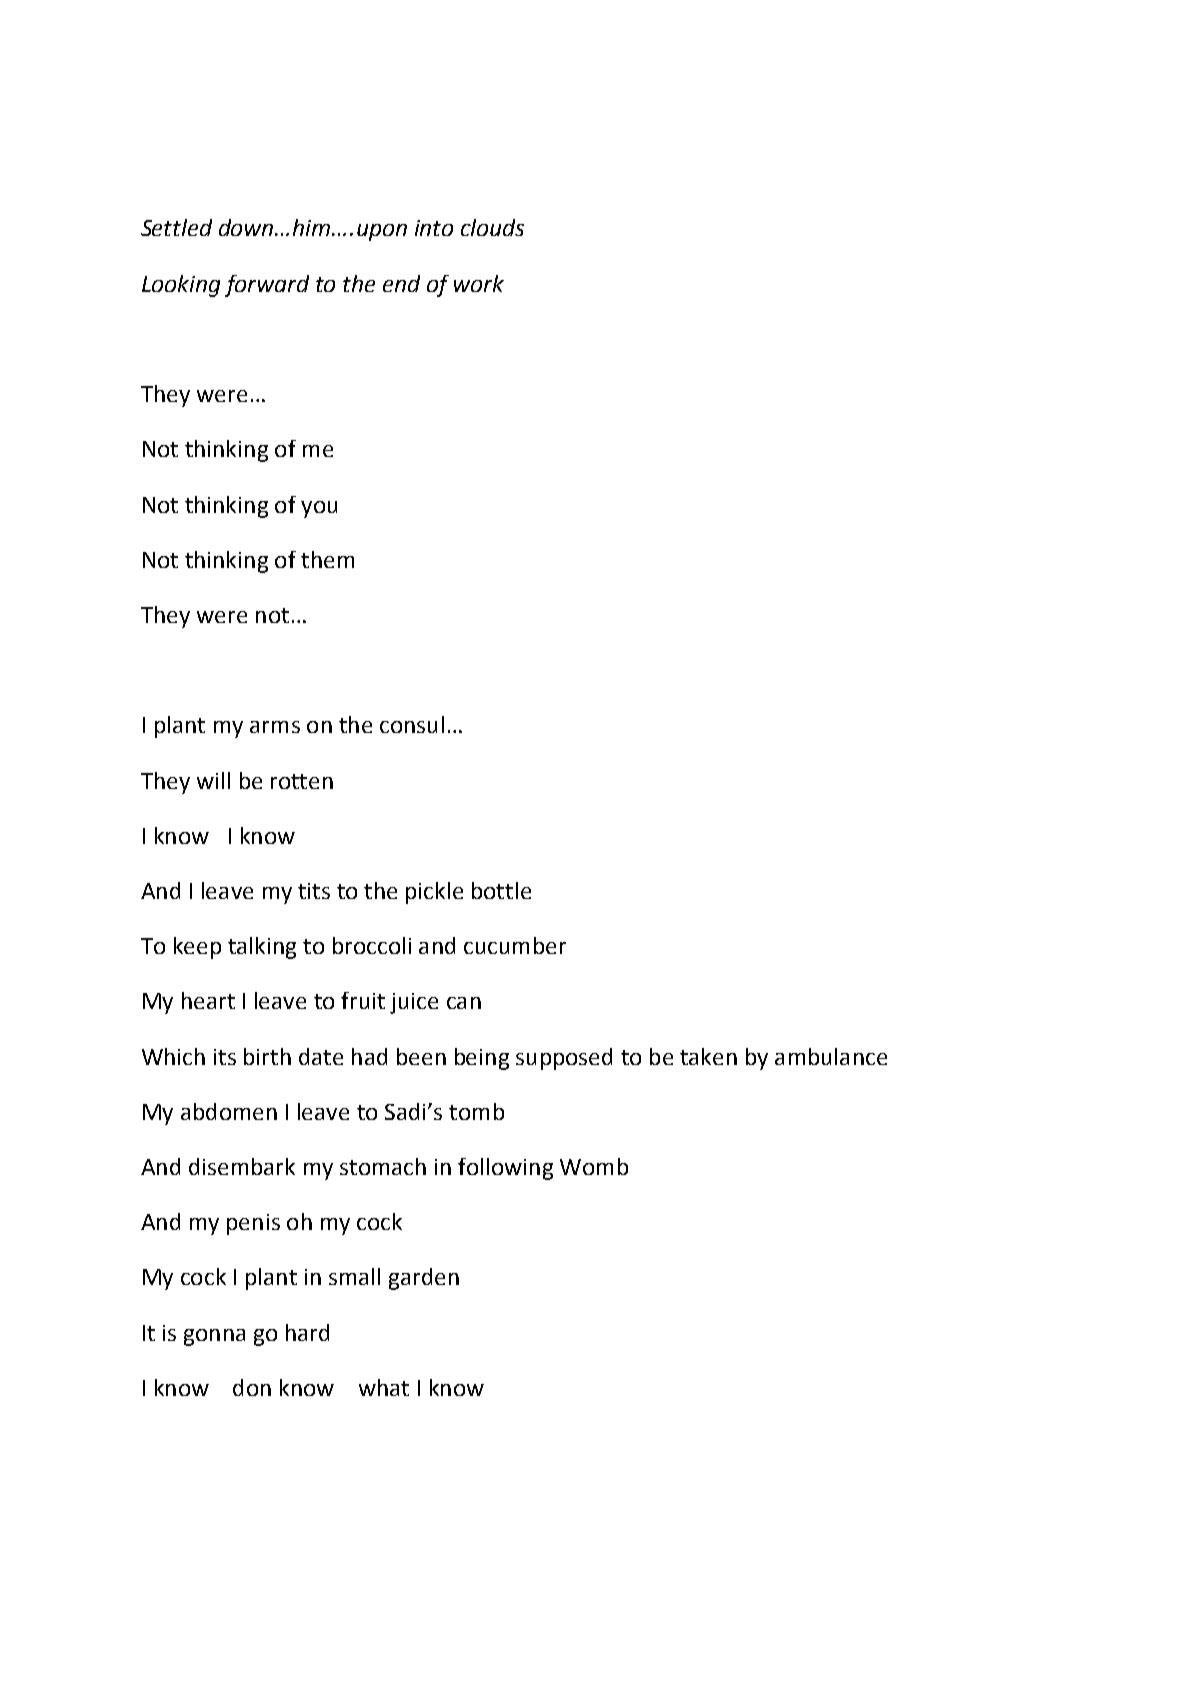  Describe the element at coordinates (482, 1059) in the page. I see `being` at that location.
